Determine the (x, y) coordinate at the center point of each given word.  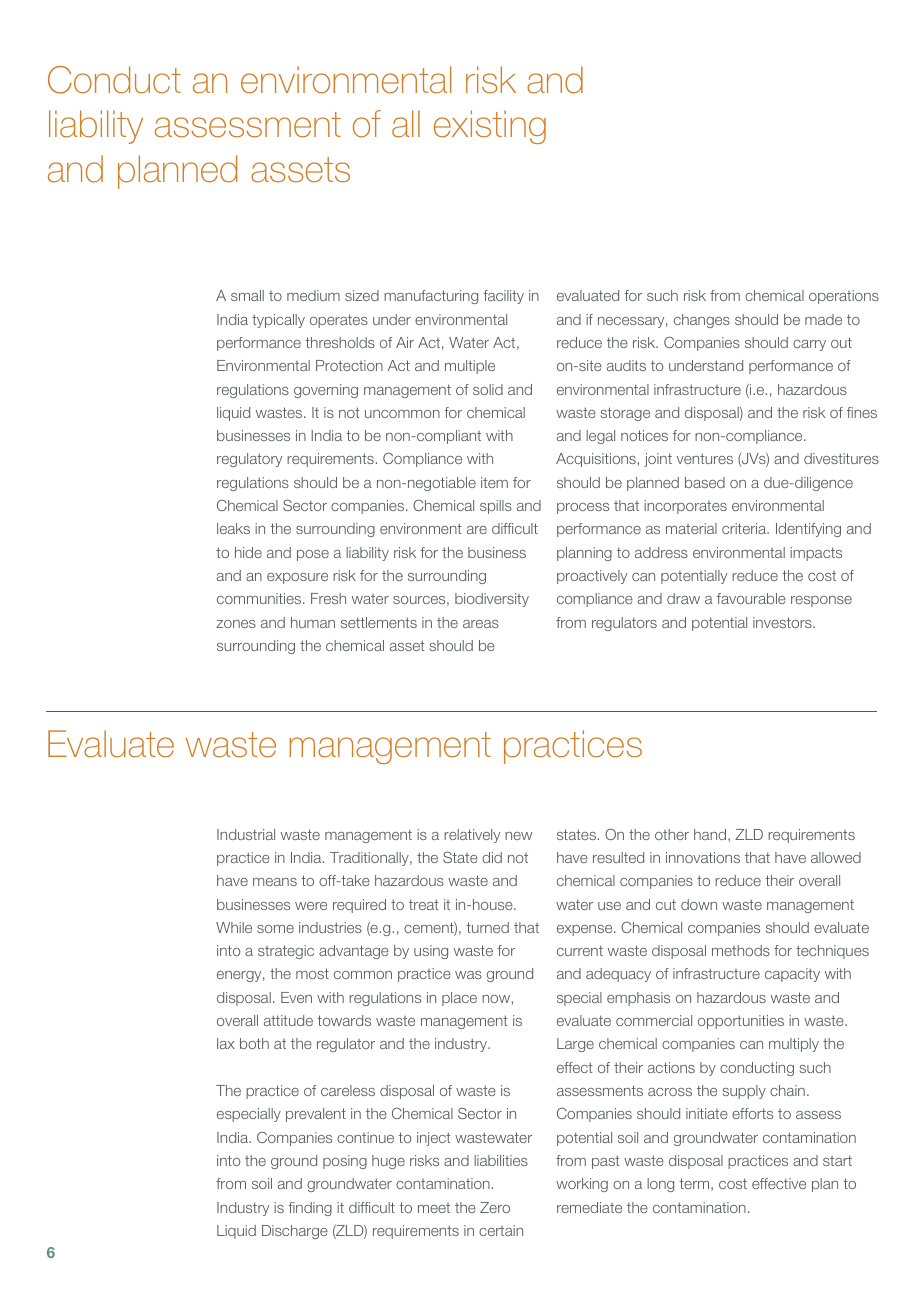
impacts (816, 554)
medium (313, 295)
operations (844, 297)
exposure (297, 578)
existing (490, 127)
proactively (592, 577)
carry (809, 345)
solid (488, 389)
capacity (792, 975)
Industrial (246, 834)
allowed (836, 857)
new (518, 836)
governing (326, 391)
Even (296, 997)
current (580, 950)
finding (310, 1209)
